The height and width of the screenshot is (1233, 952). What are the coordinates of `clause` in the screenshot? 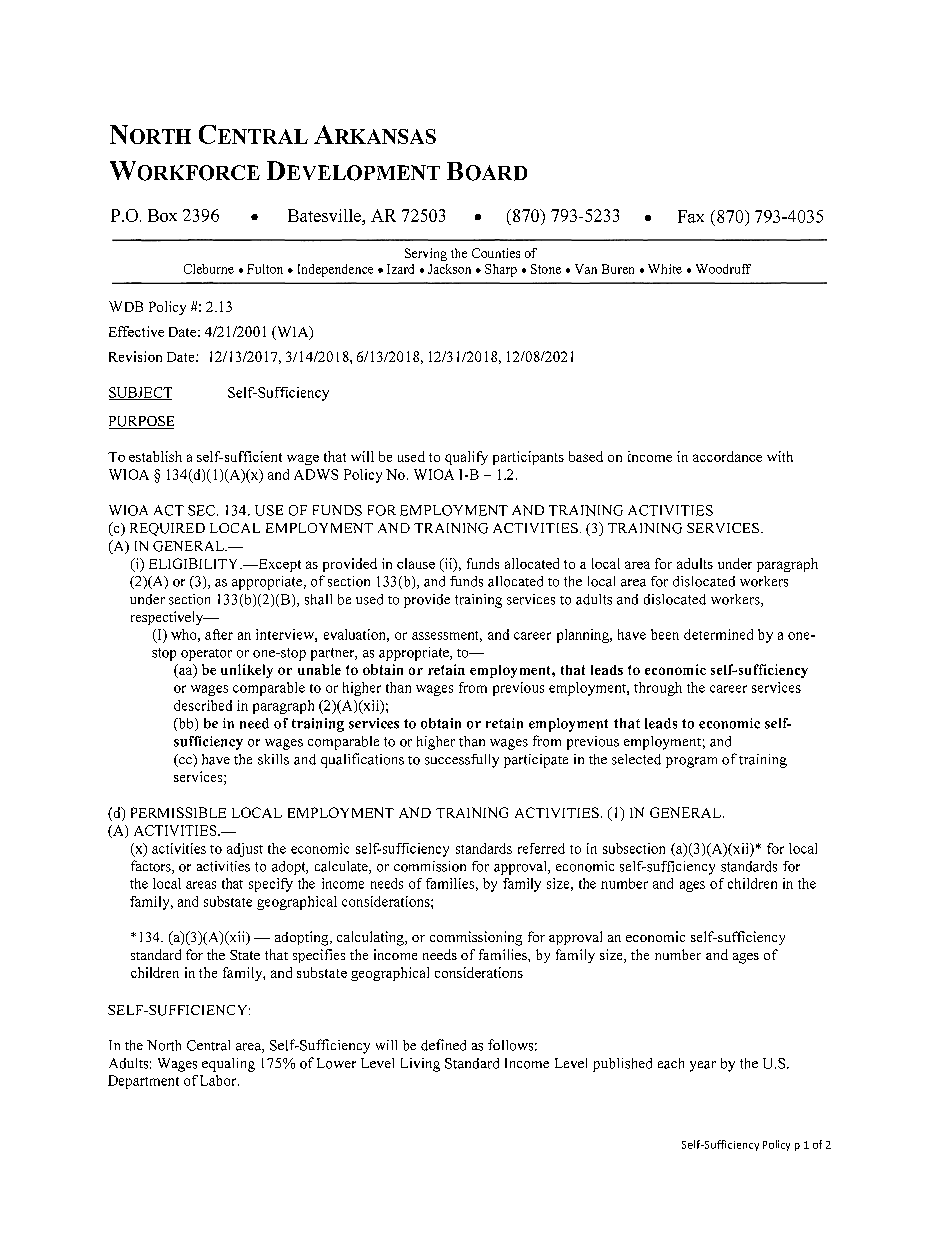 It's located at (416, 563).
